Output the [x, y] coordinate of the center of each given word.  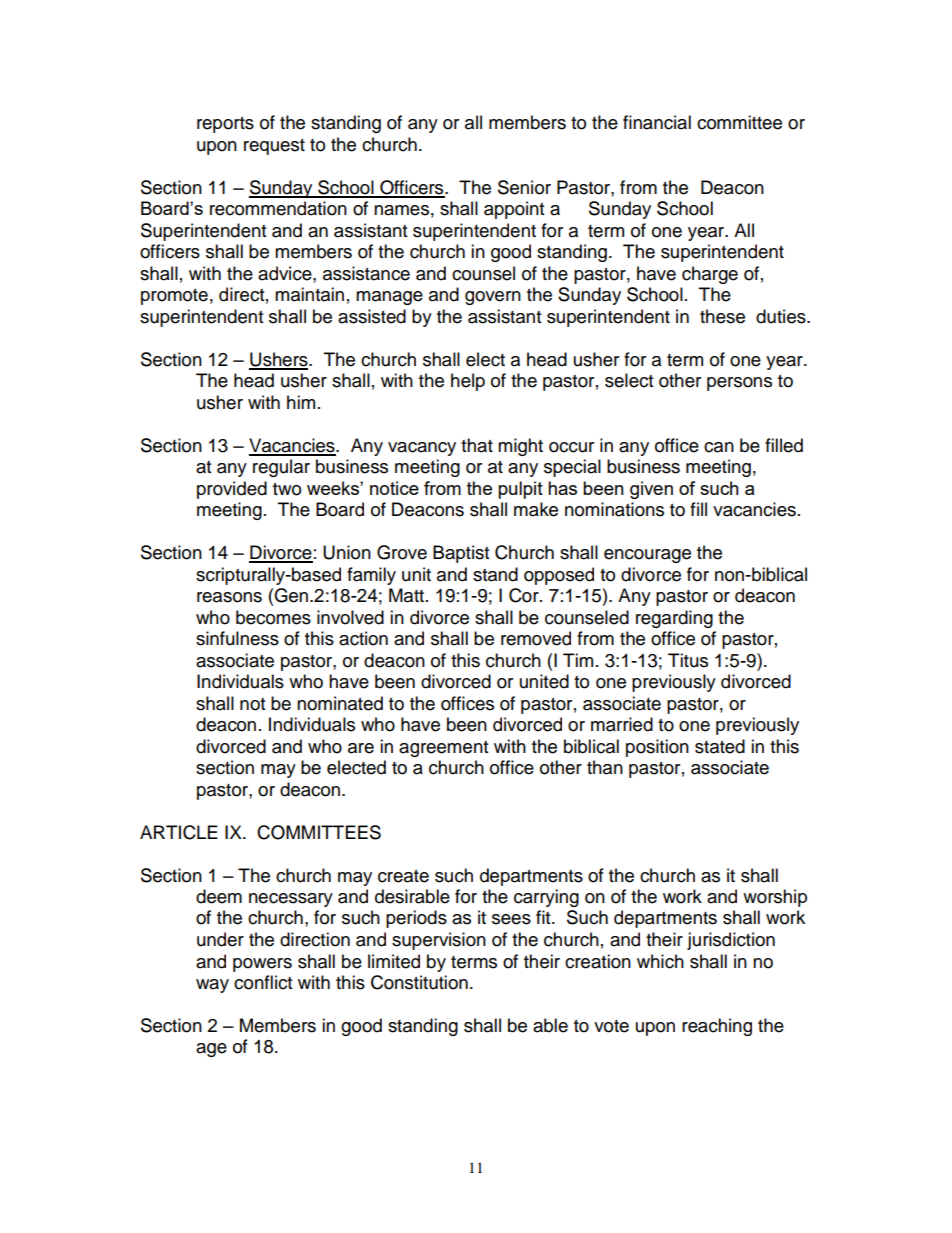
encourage [647, 556]
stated [720, 746]
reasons [229, 597]
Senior [524, 187]
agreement [443, 749]
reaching [717, 1027]
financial [657, 122]
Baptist [461, 554]
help [468, 382]
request [274, 147]
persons [739, 384]
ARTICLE [179, 832]
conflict [263, 982]
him [301, 402]
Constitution [419, 982]
